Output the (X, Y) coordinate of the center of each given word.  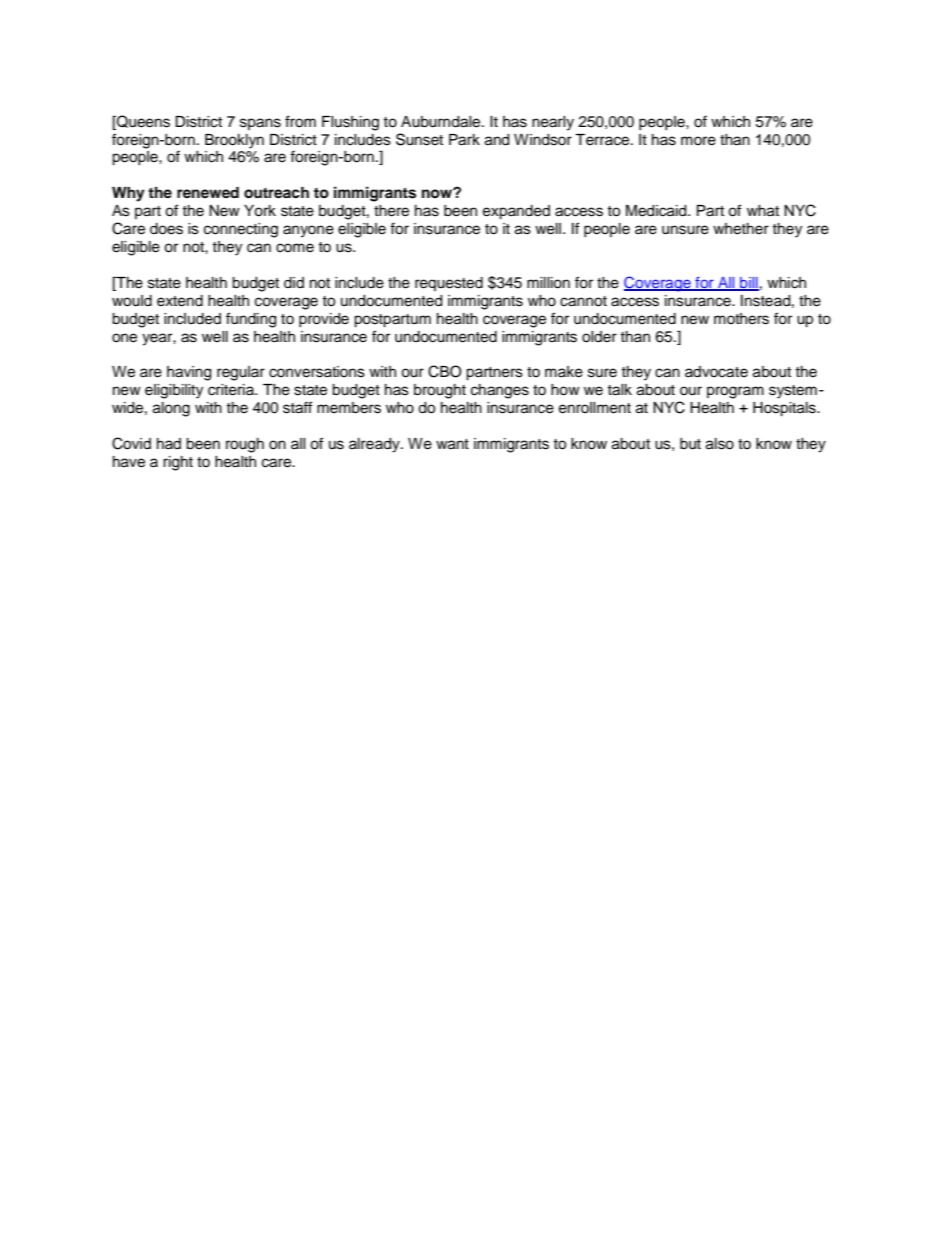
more (698, 141)
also (720, 444)
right (178, 463)
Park (464, 140)
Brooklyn (234, 141)
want (452, 444)
